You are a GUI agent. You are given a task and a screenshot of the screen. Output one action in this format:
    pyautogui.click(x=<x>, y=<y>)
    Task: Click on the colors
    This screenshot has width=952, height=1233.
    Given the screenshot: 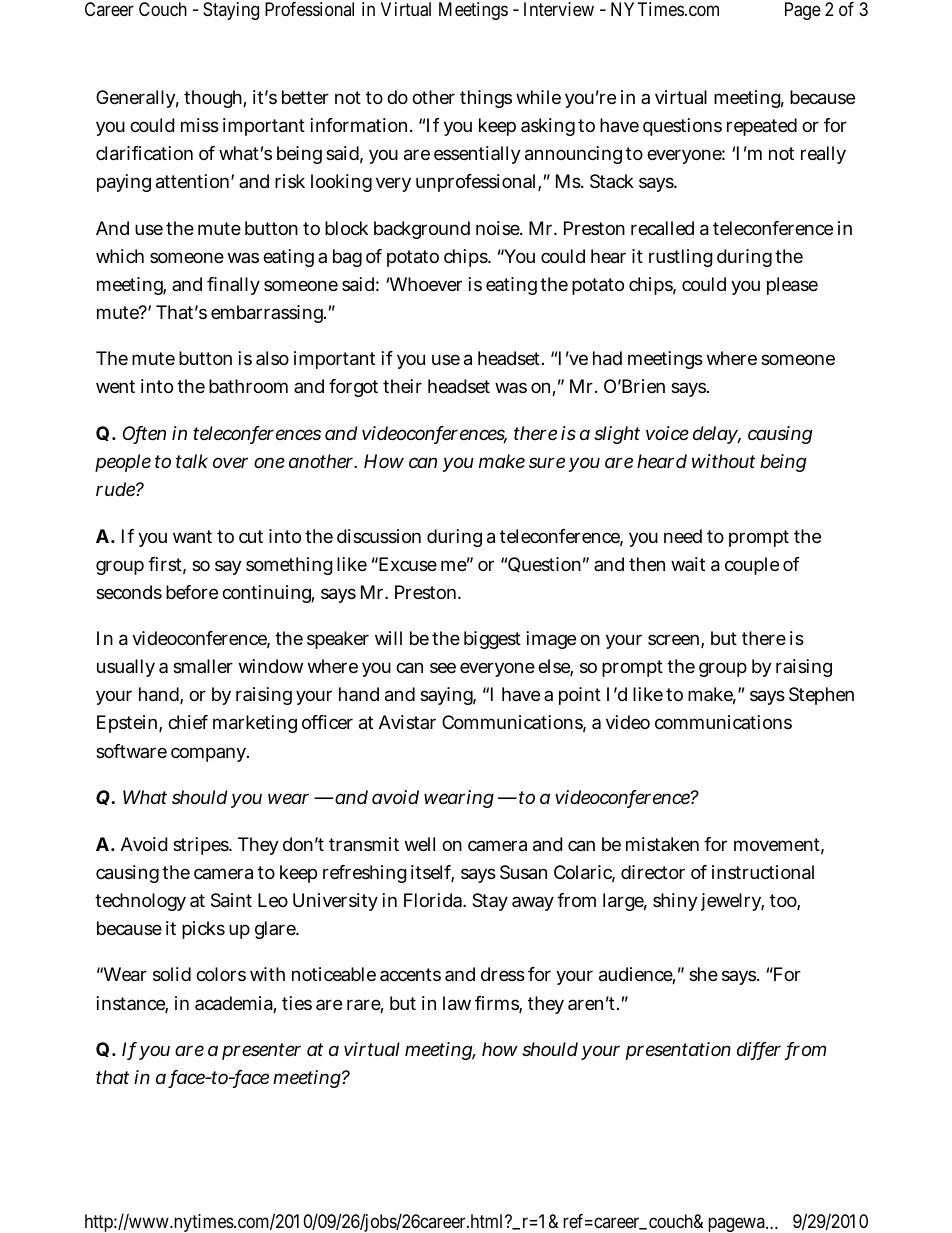 What is the action you would take?
    pyautogui.click(x=221, y=974)
